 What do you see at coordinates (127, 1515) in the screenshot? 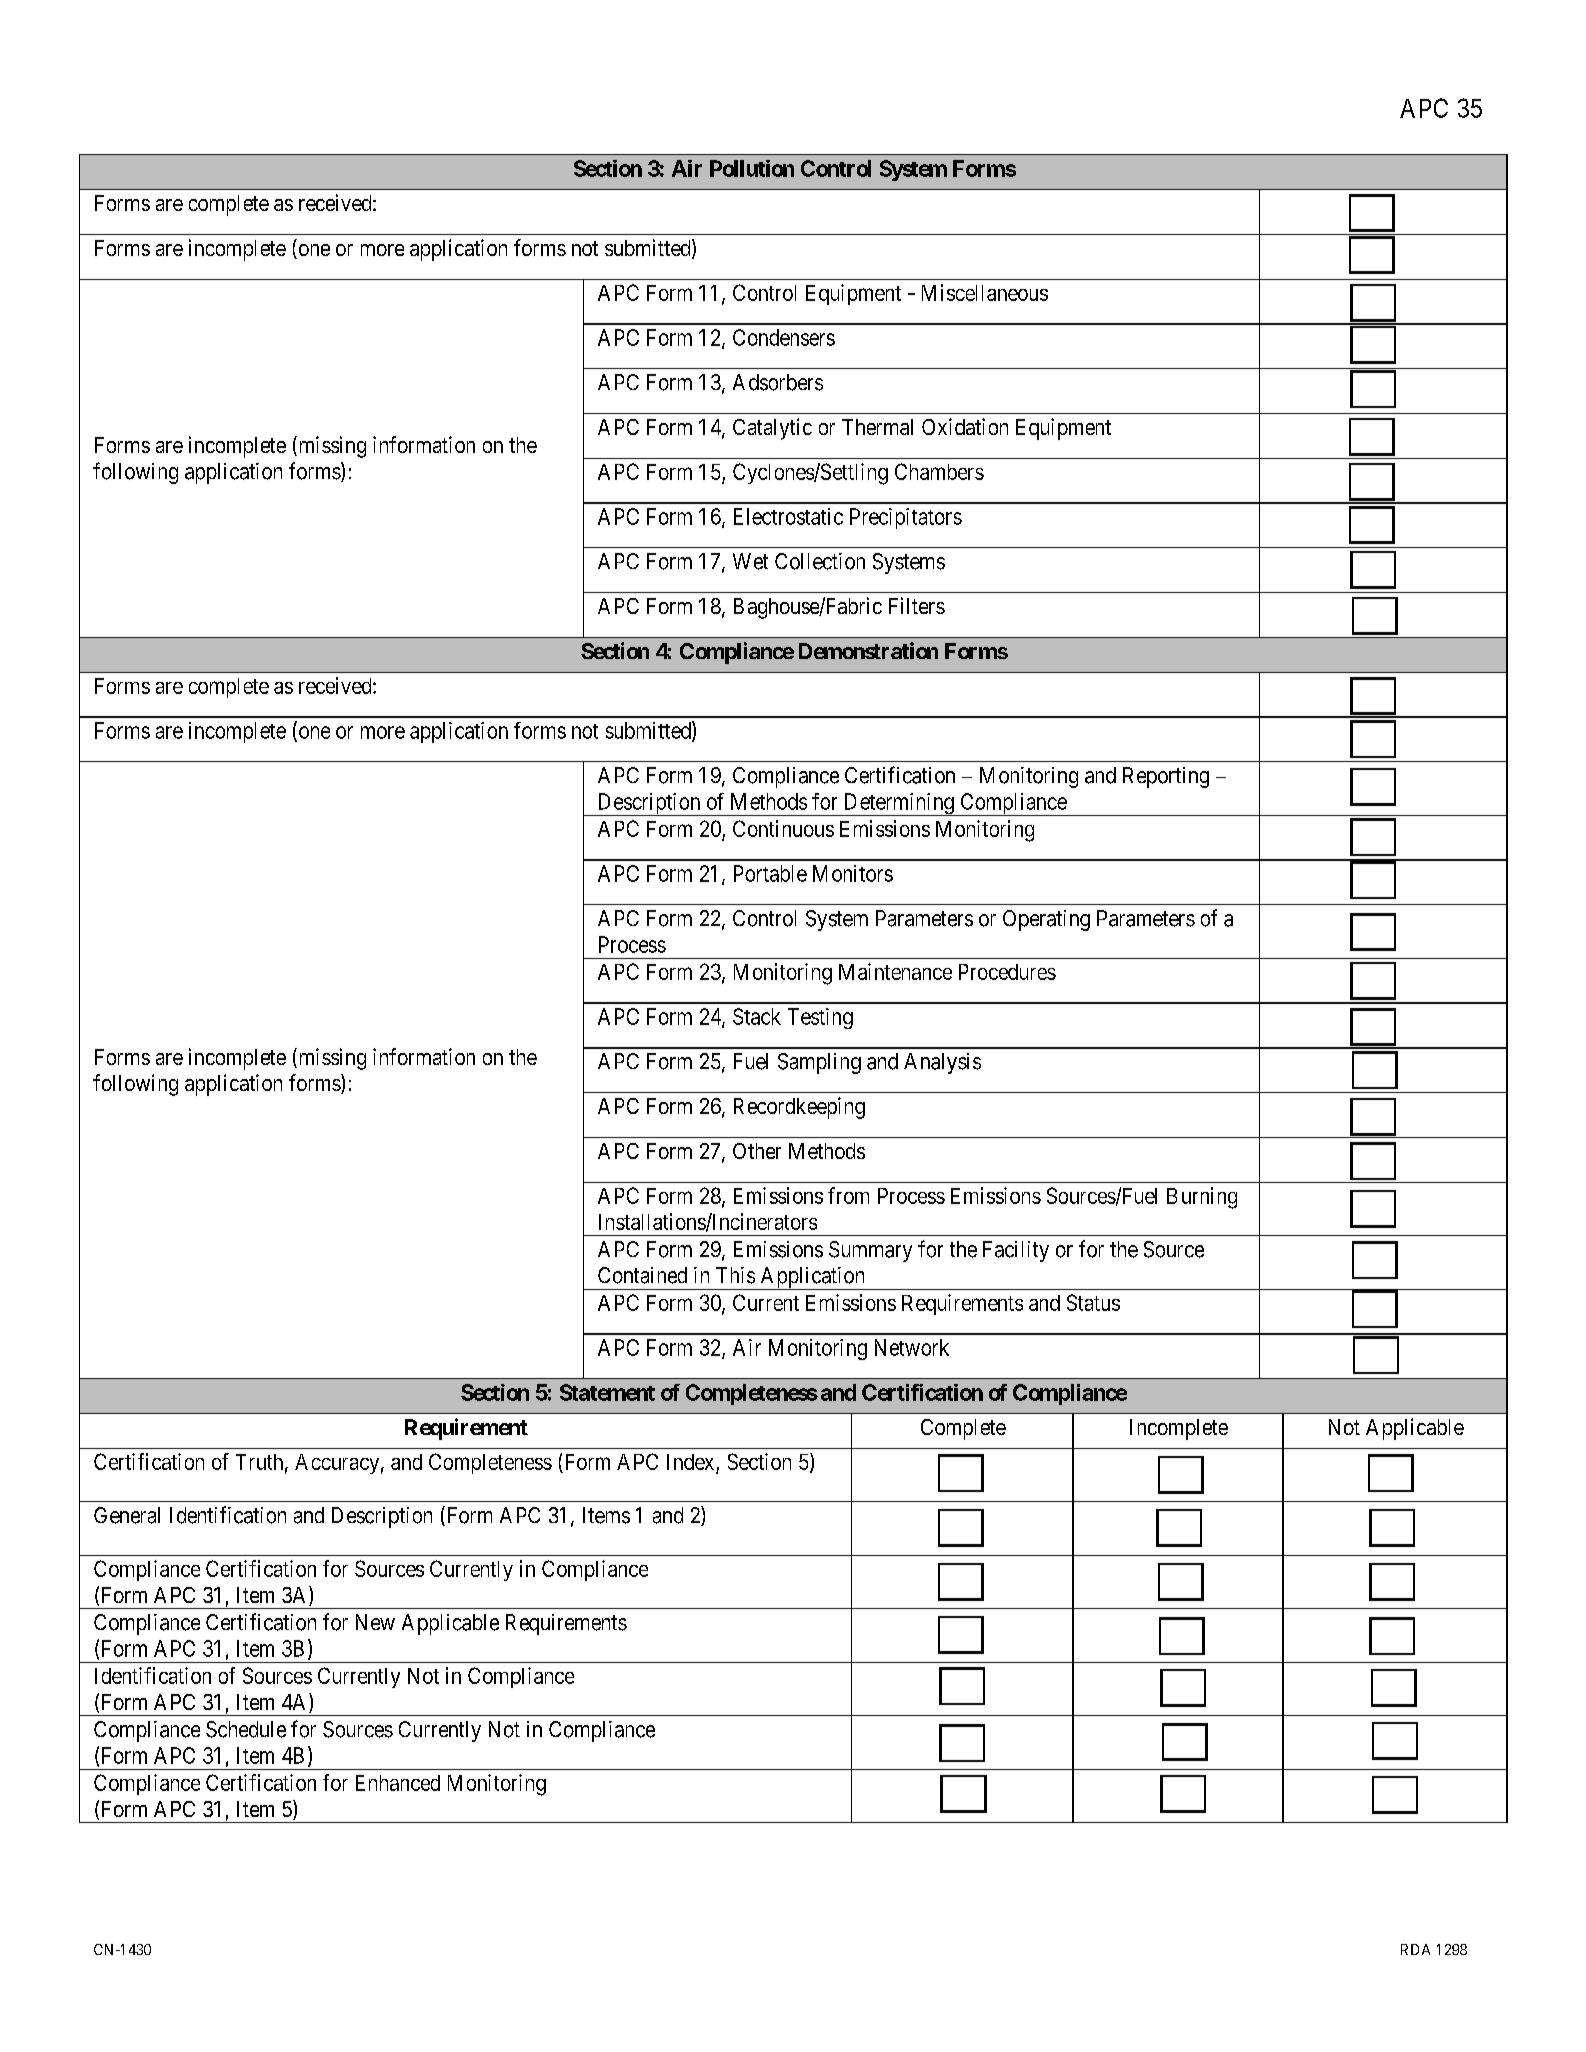
I see `General` at bounding box center [127, 1515].
